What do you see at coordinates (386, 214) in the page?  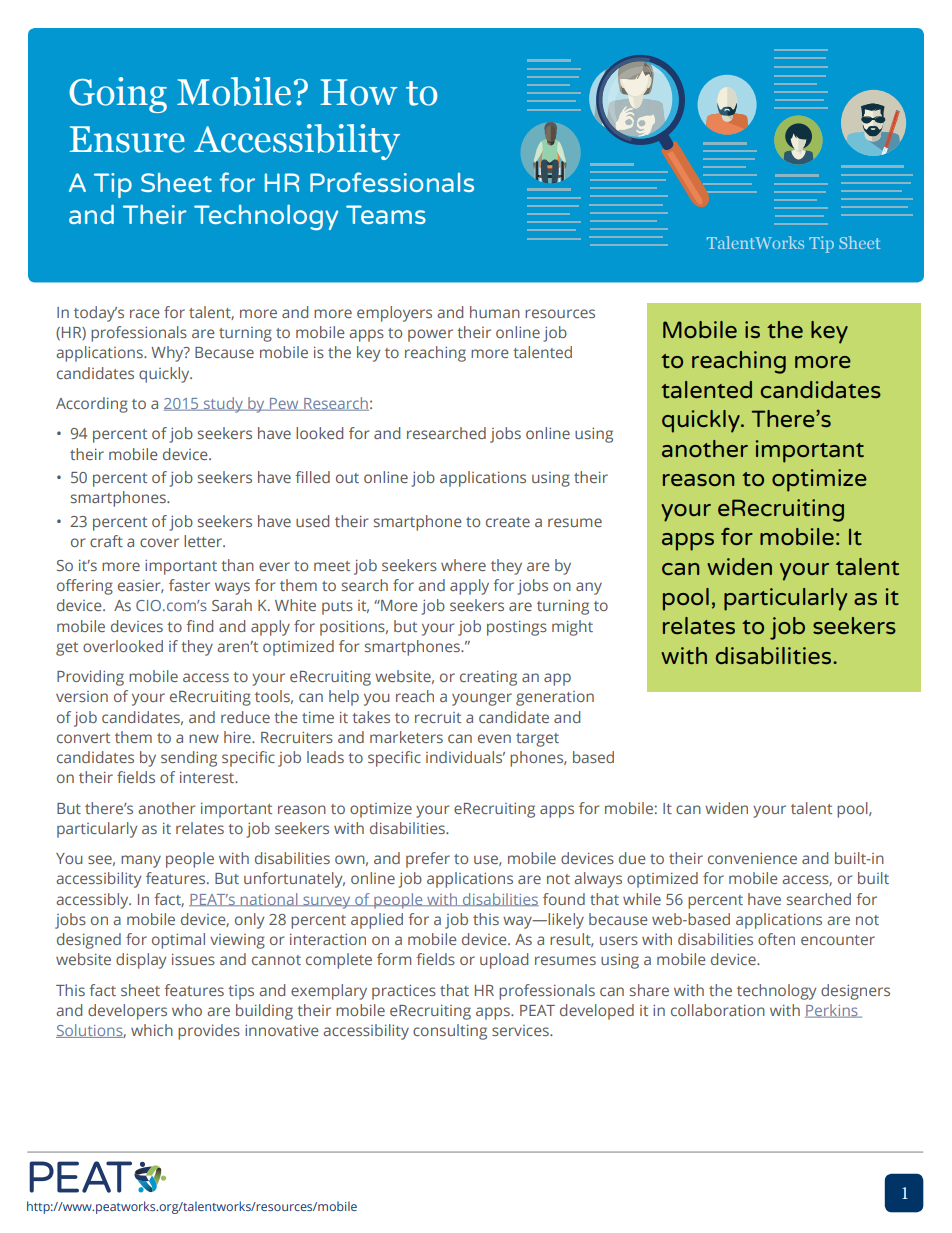 I see `Teams` at bounding box center [386, 214].
